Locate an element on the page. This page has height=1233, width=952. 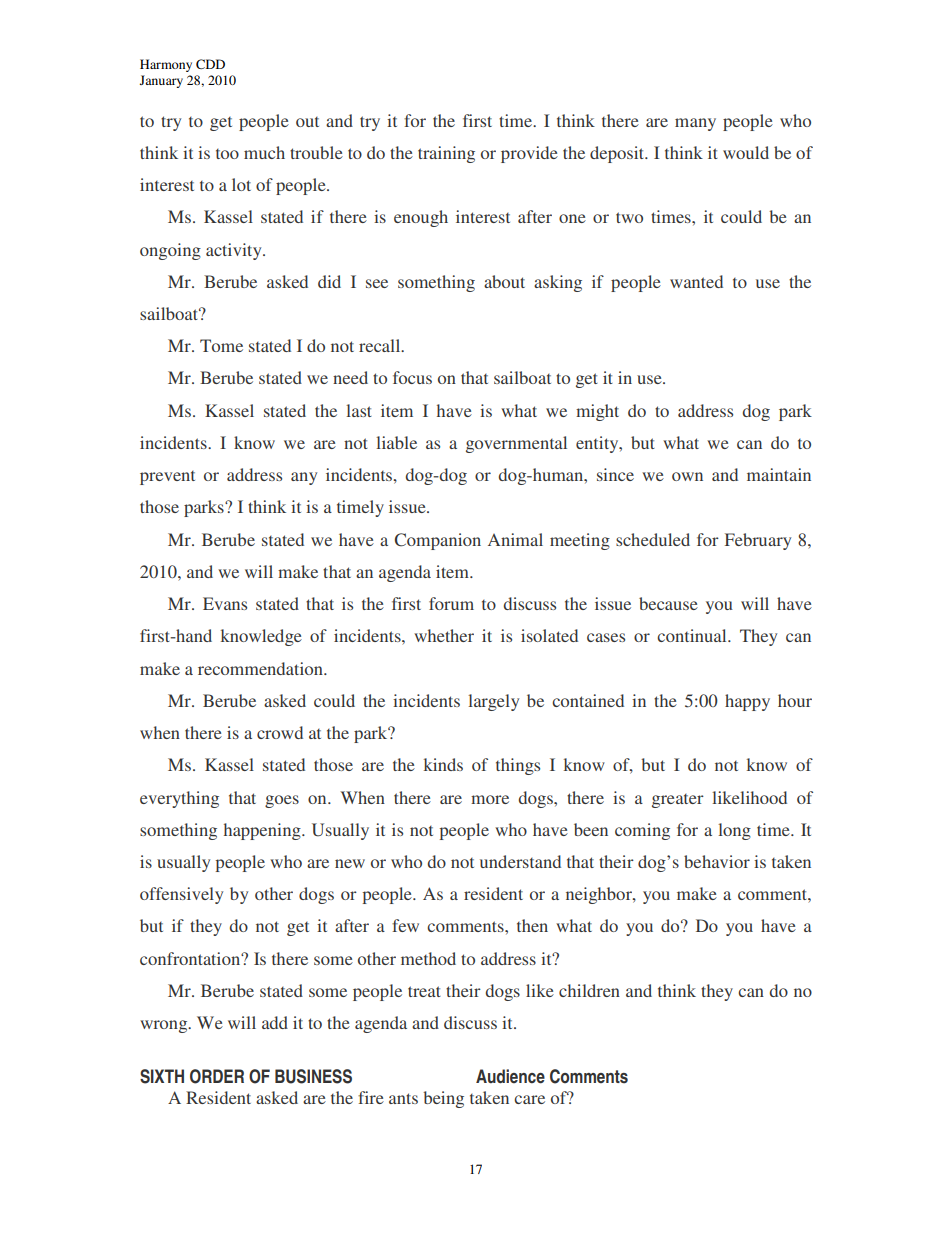
forum is located at coordinates (451, 603).
